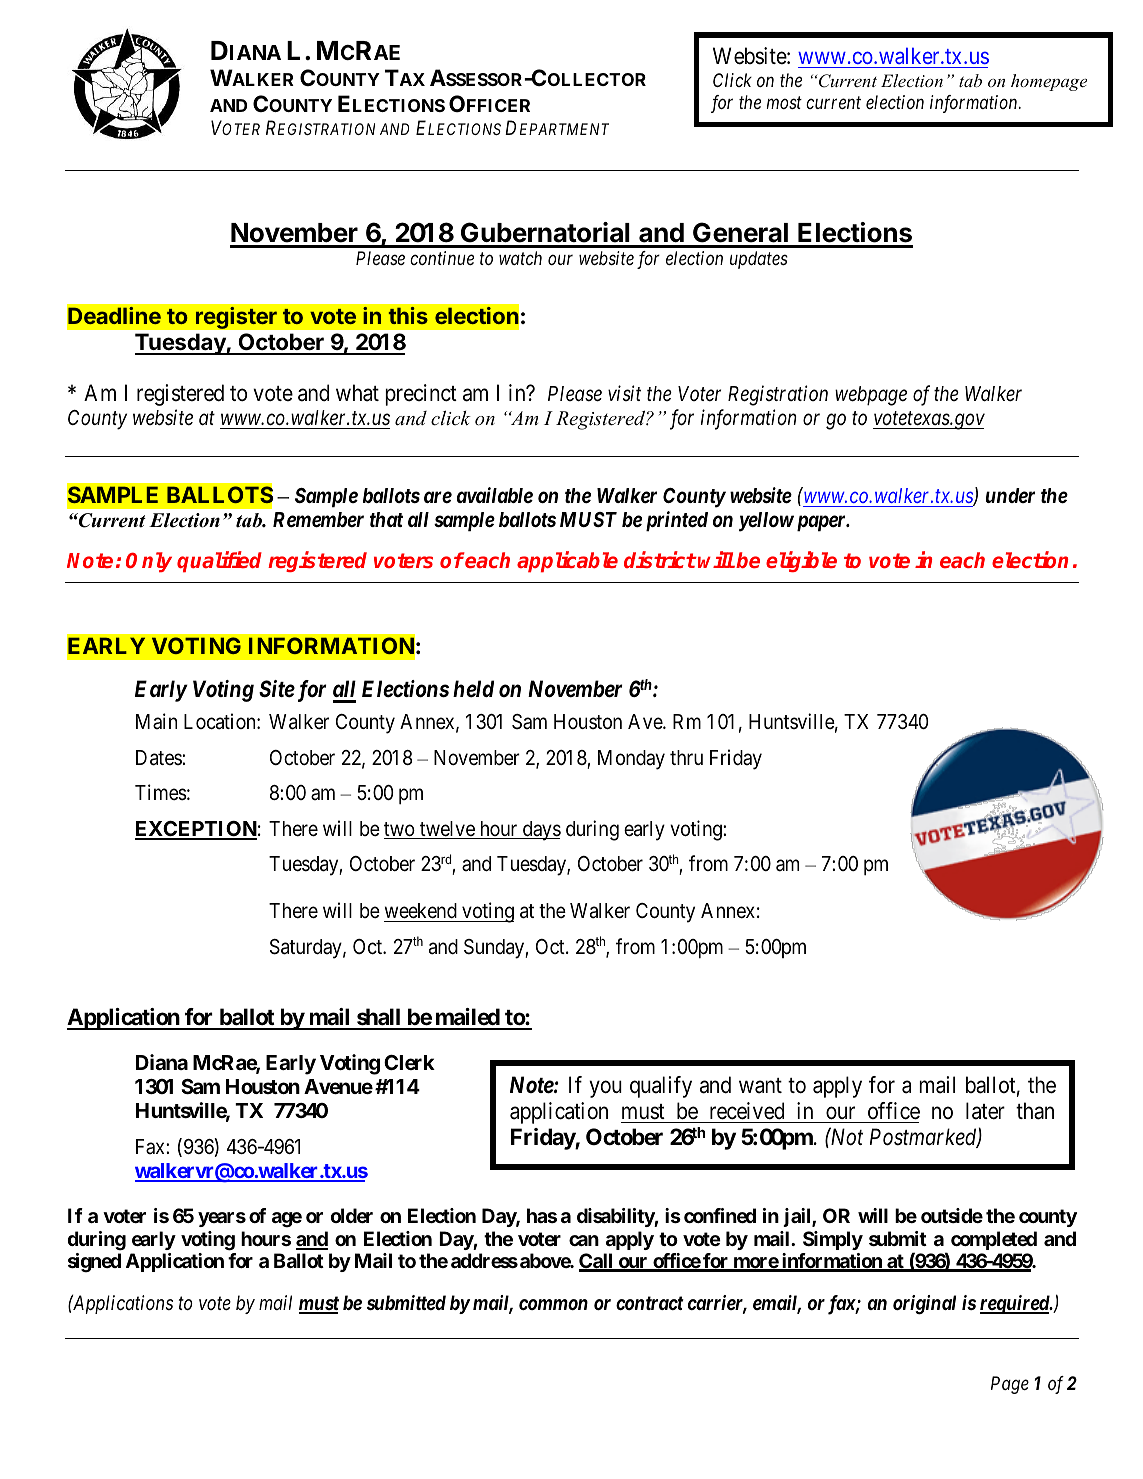  What do you see at coordinates (94, 1263) in the screenshot?
I see `signed` at bounding box center [94, 1263].
